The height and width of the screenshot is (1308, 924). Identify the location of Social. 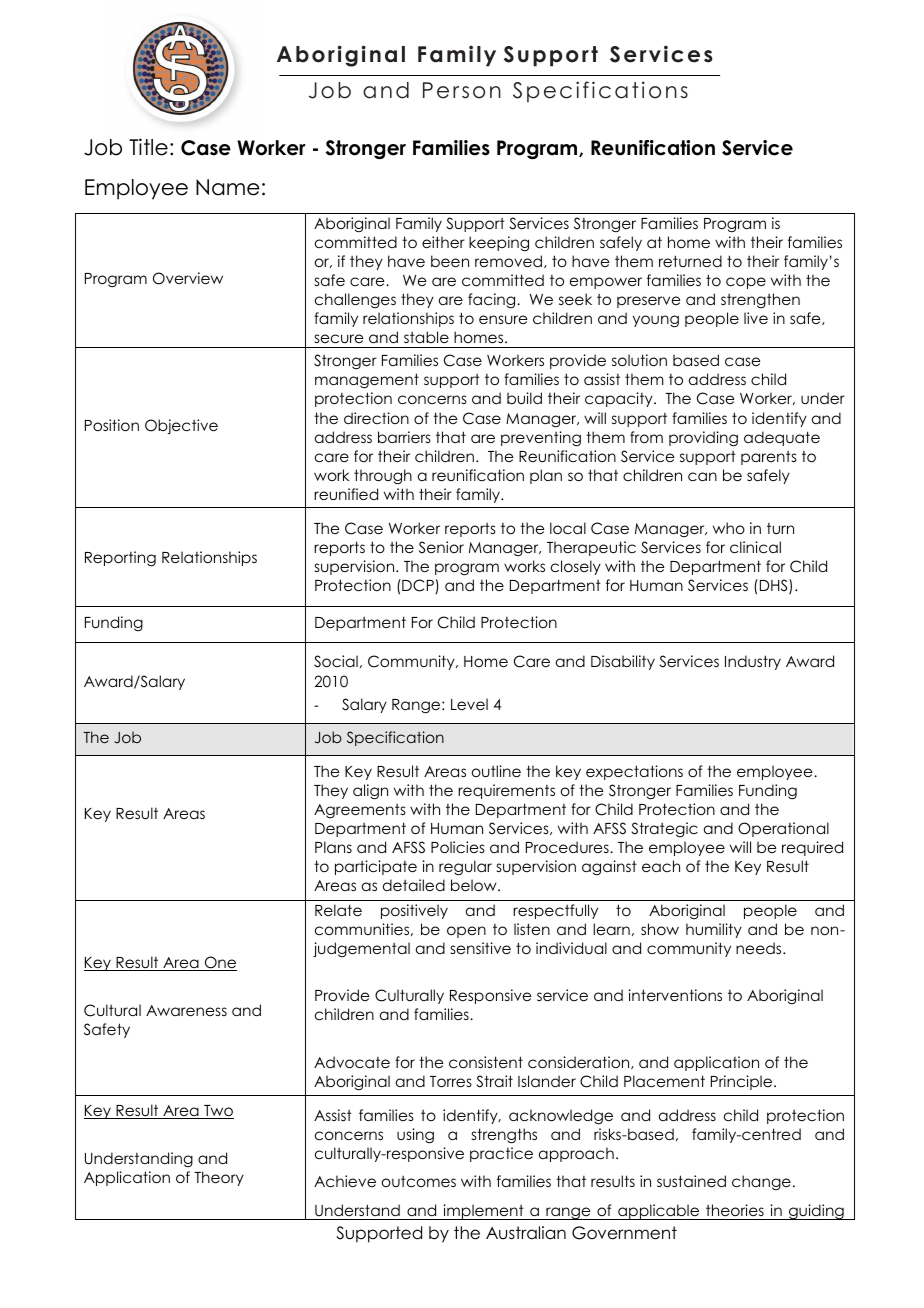
(336, 661).
